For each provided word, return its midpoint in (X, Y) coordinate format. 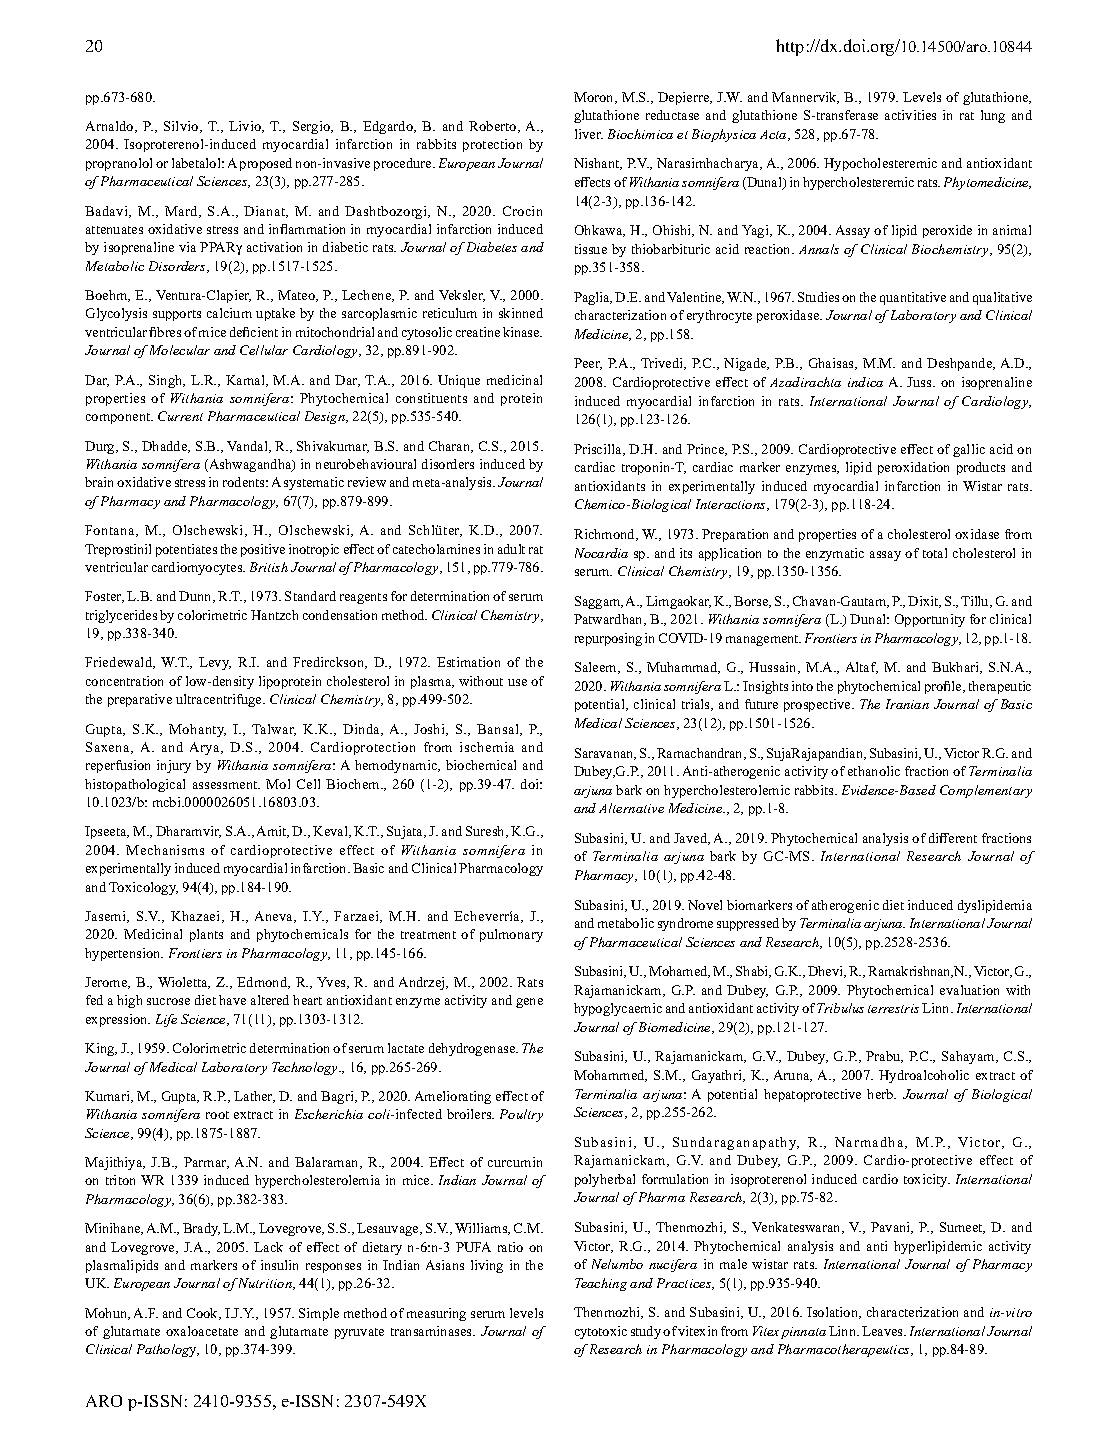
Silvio (182, 127)
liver (589, 134)
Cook (204, 1314)
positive (263, 550)
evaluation (969, 990)
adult (511, 549)
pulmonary (511, 935)
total (935, 553)
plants (206, 935)
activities (910, 115)
